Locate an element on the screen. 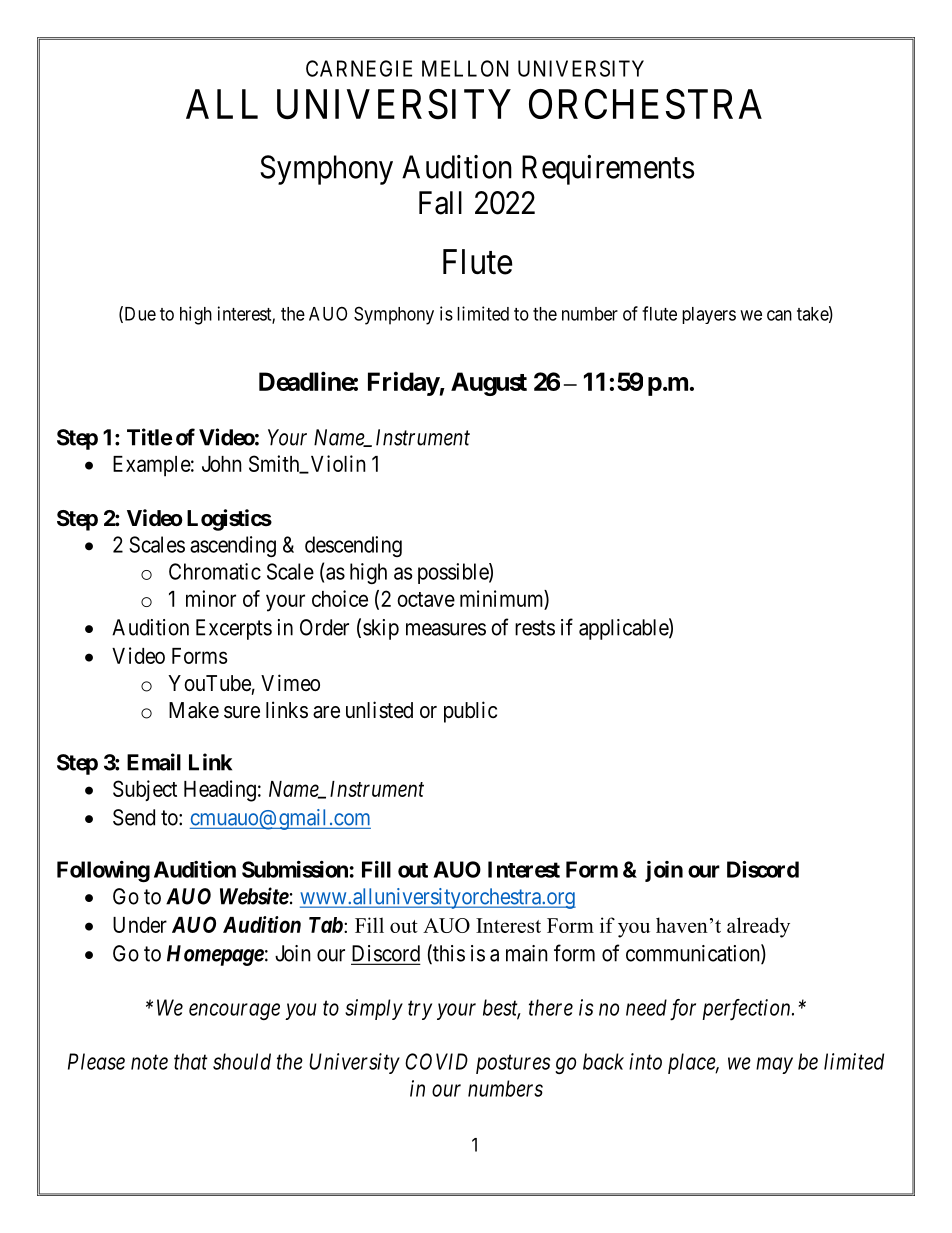 The width and height of the screenshot is (952, 1233). players is located at coordinates (709, 315).
